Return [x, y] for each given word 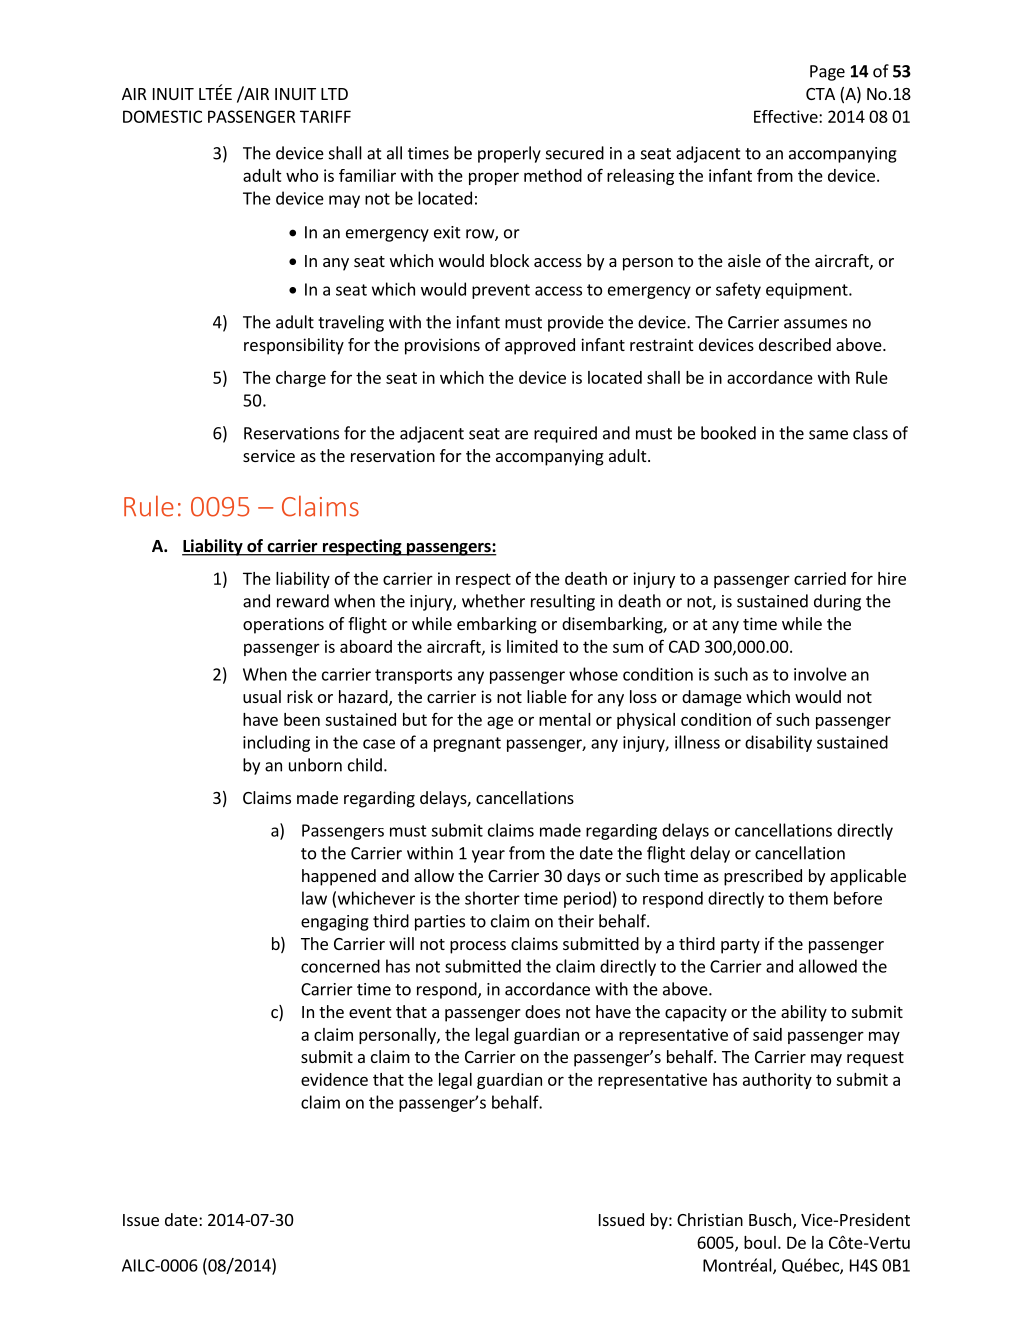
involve [820, 674]
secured [575, 153]
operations [283, 625]
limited [532, 646]
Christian [710, 1219]
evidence [334, 1079]
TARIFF [325, 116]
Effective [787, 116]
